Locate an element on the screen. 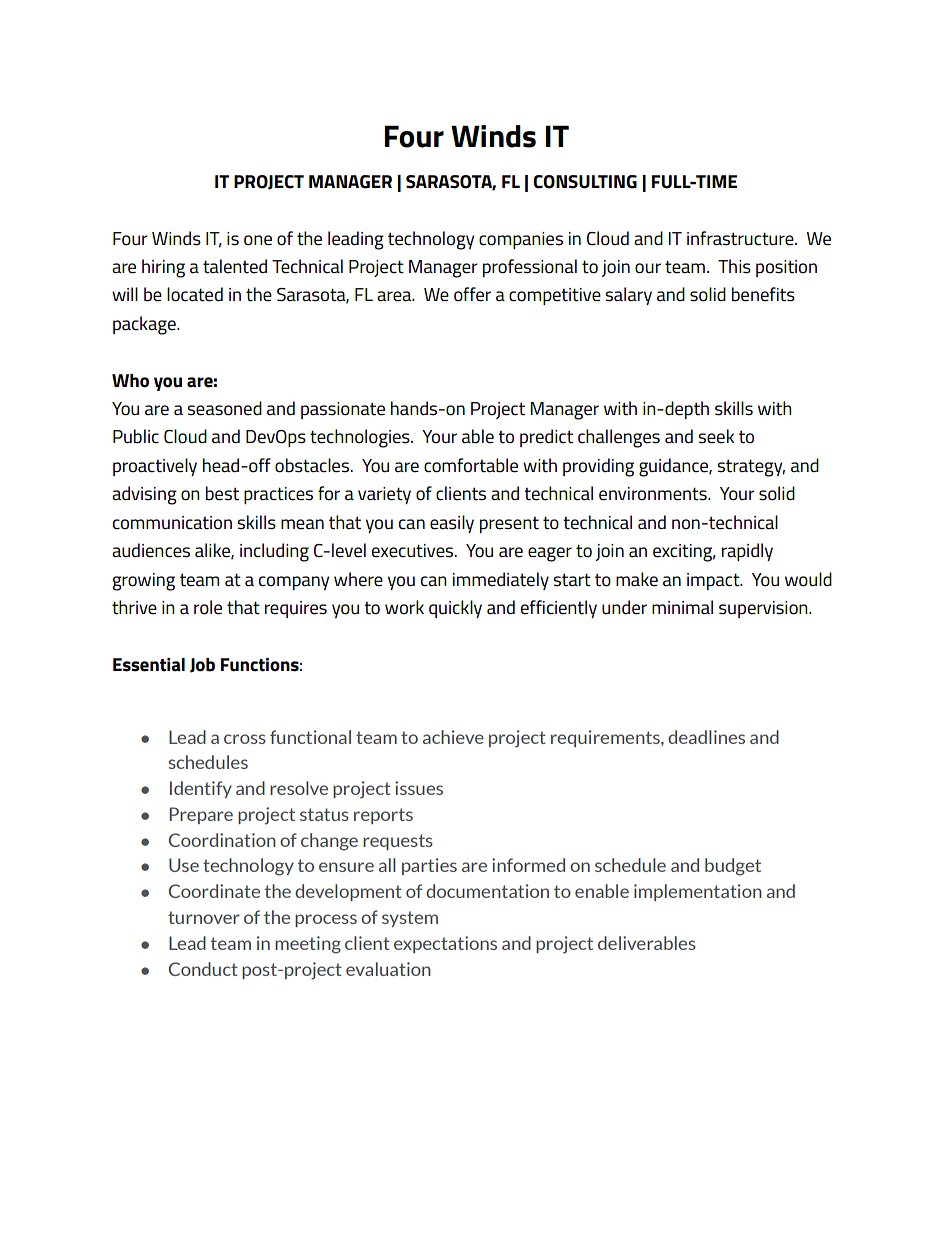  deadlines is located at coordinates (706, 737).
